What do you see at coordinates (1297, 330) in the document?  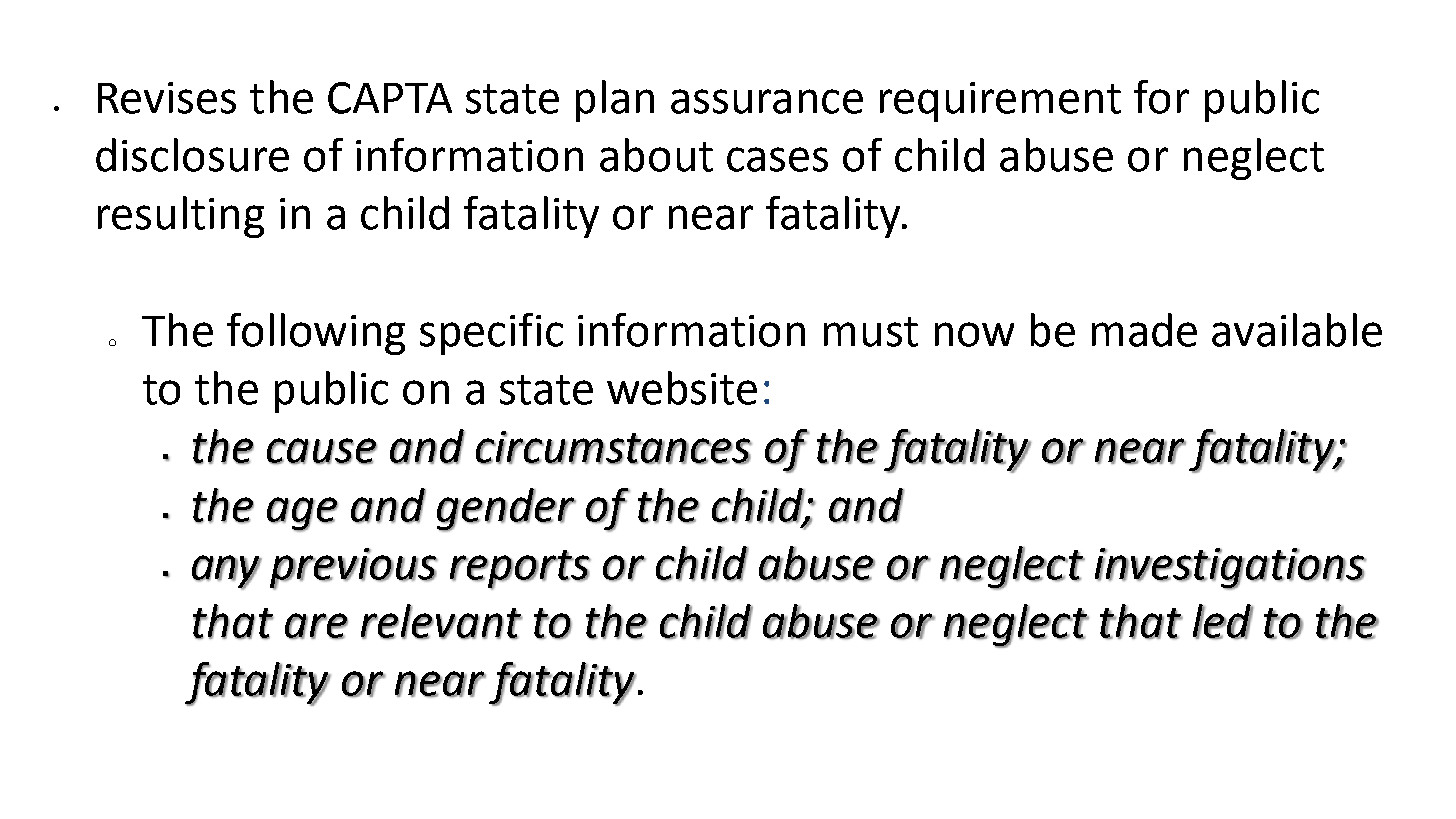 I see `available` at bounding box center [1297, 330].
